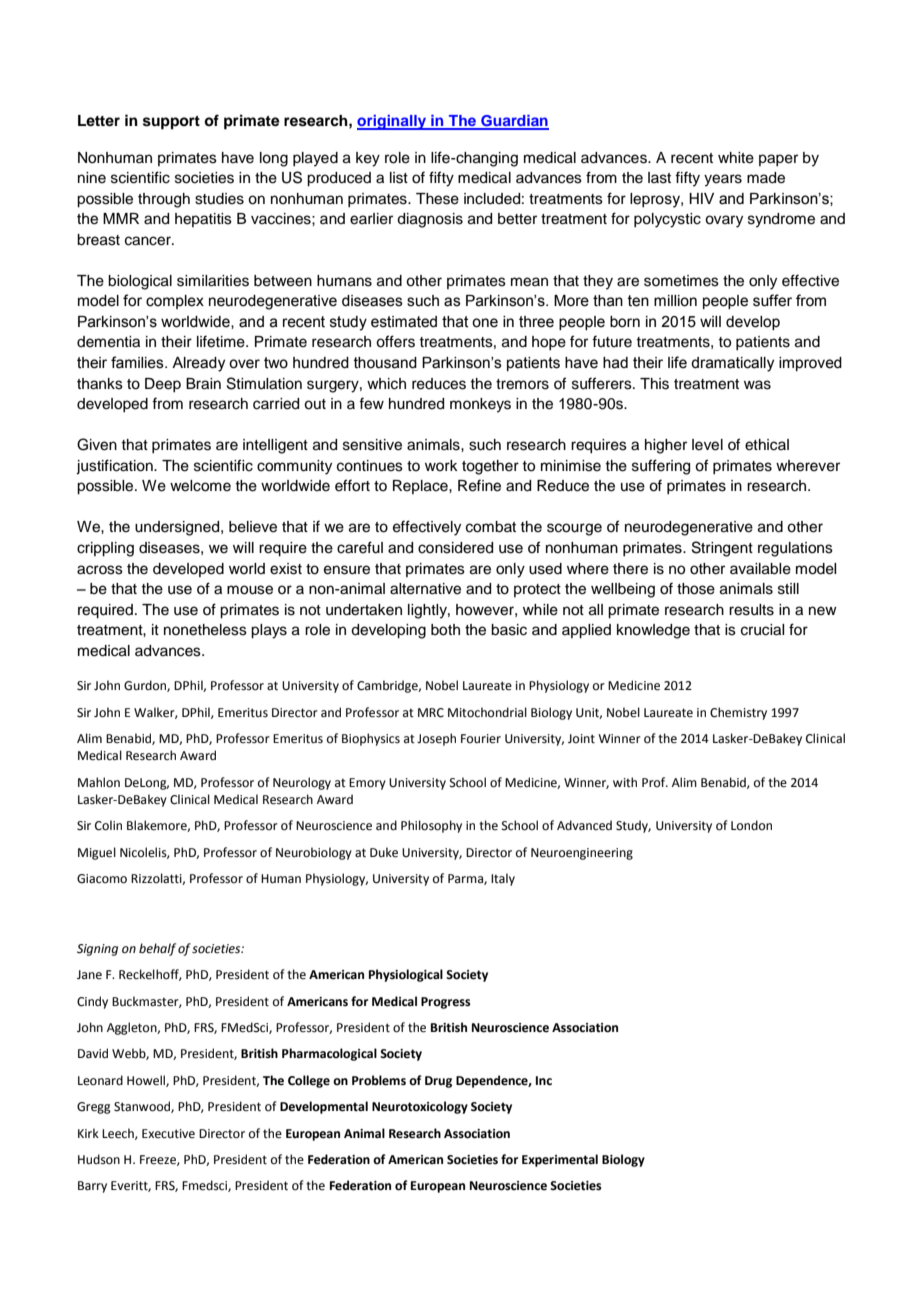  What do you see at coordinates (560, 1160) in the screenshot?
I see `Experimental` at bounding box center [560, 1160].
